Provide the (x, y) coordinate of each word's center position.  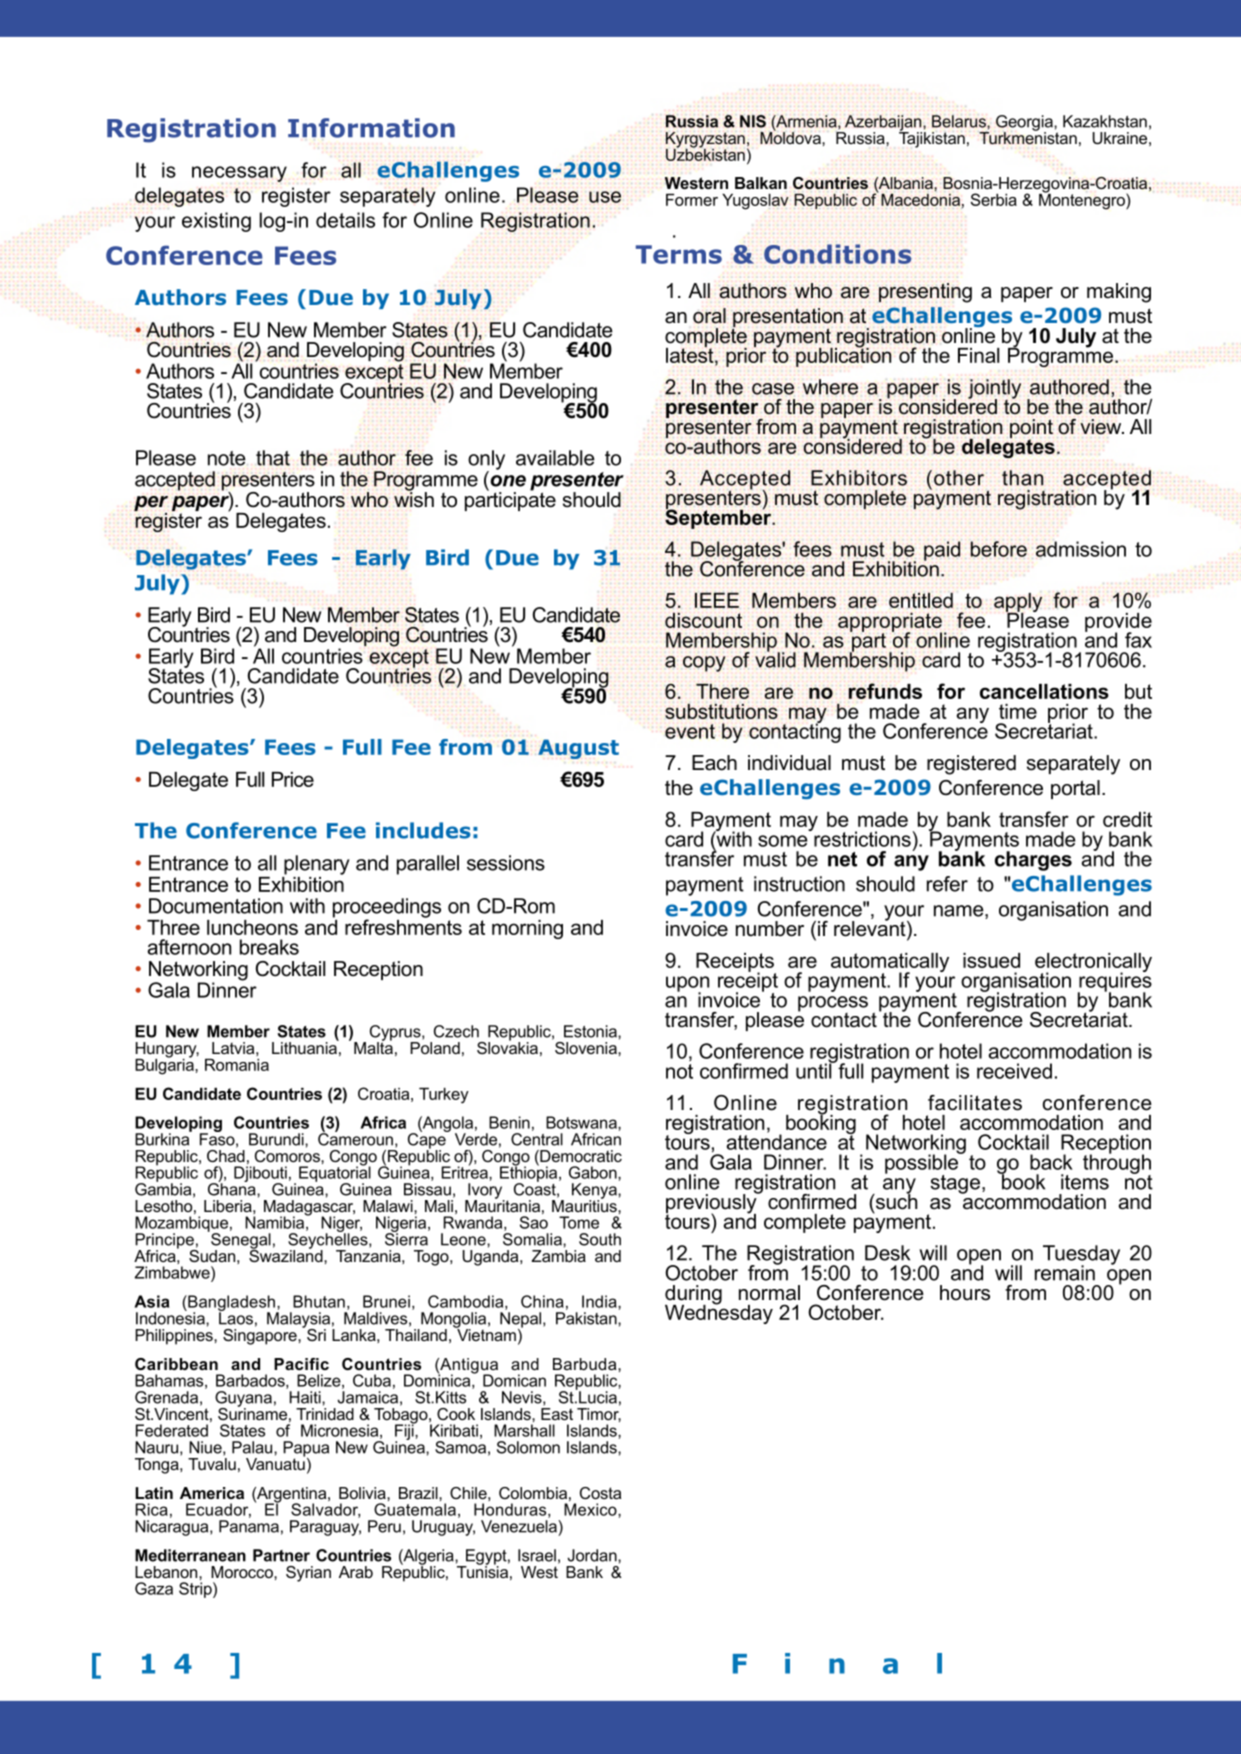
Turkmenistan (1028, 137)
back (1051, 1162)
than (1022, 478)
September (719, 518)
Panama (249, 1526)
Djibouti (260, 1175)
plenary (317, 865)
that (273, 458)
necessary (239, 175)
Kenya (595, 1192)
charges (1033, 861)
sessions (506, 863)
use (605, 197)
